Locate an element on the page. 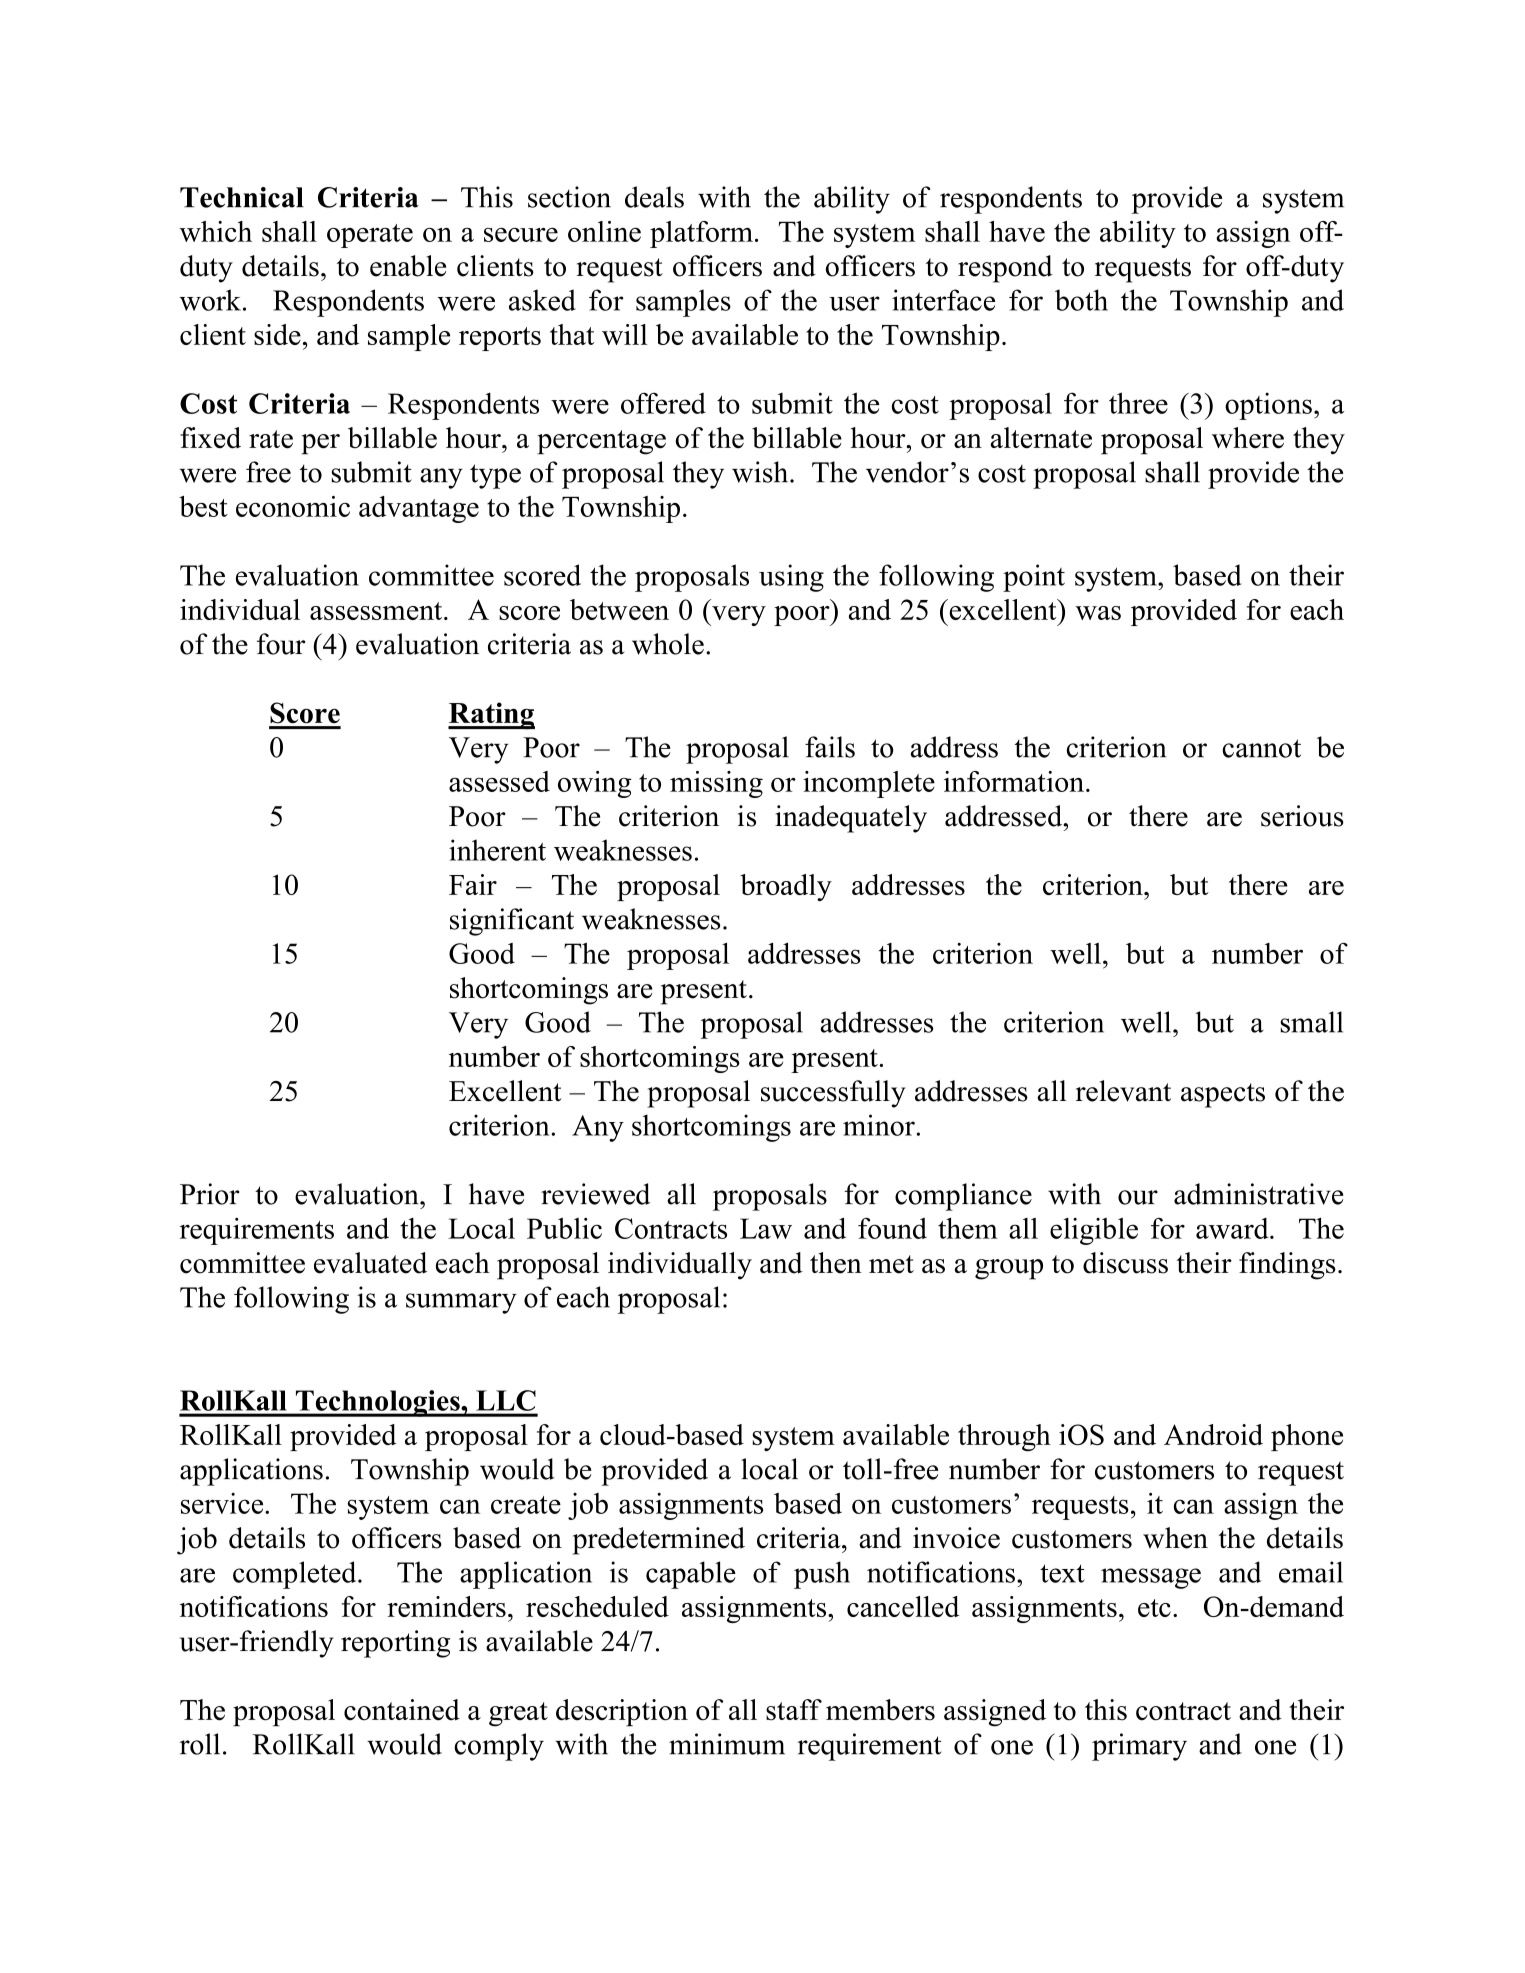 This page has width=1525, height=1973. contained is located at coordinates (402, 1710).
